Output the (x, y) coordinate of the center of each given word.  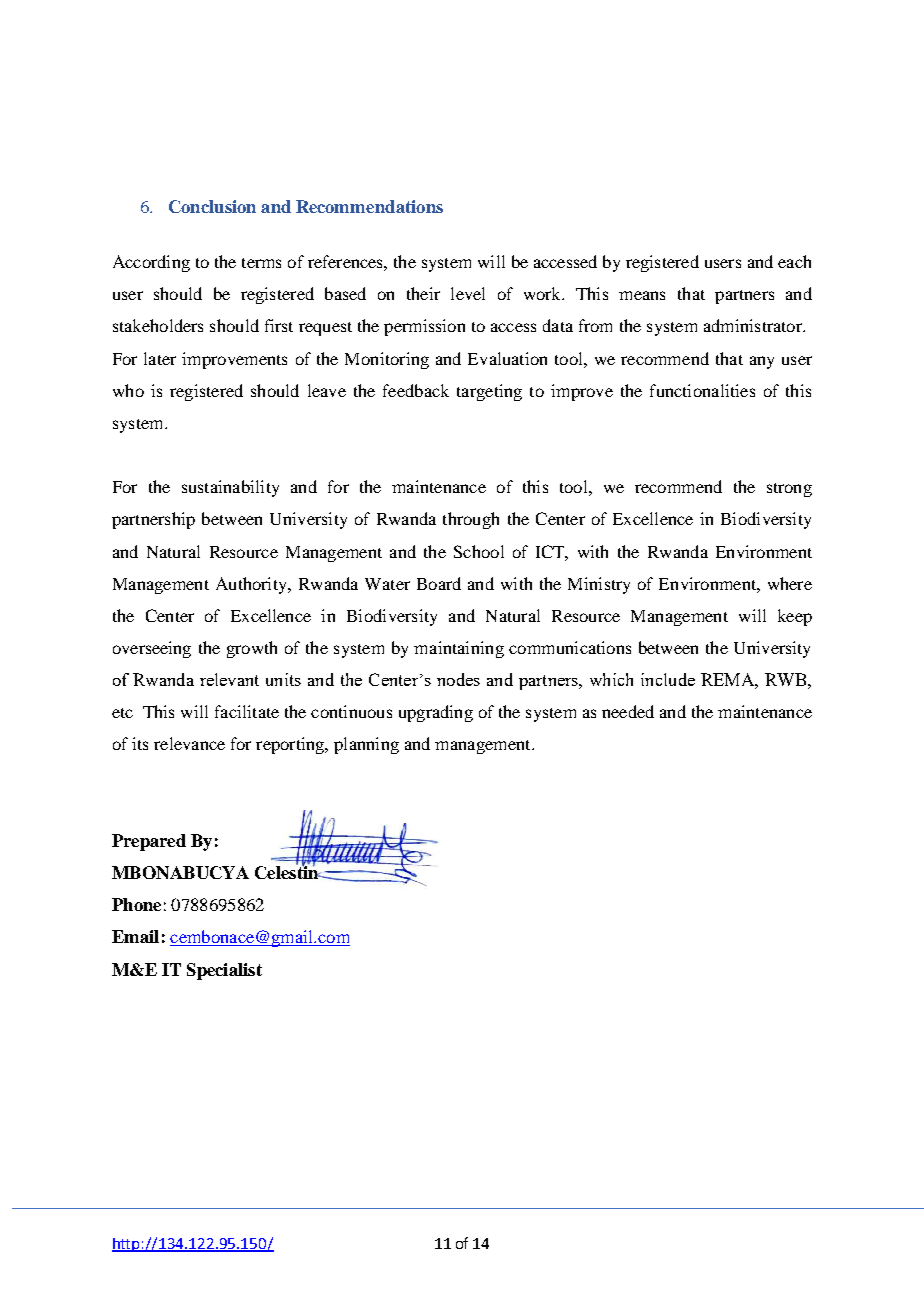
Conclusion (212, 206)
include (668, 679)
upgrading (436, 713)
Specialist (224, 971)
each (794, 261)
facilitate (247, 711)
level (468, 293)
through (471, 520)
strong (789, 490)
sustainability (230, 488)
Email (135, 936)
